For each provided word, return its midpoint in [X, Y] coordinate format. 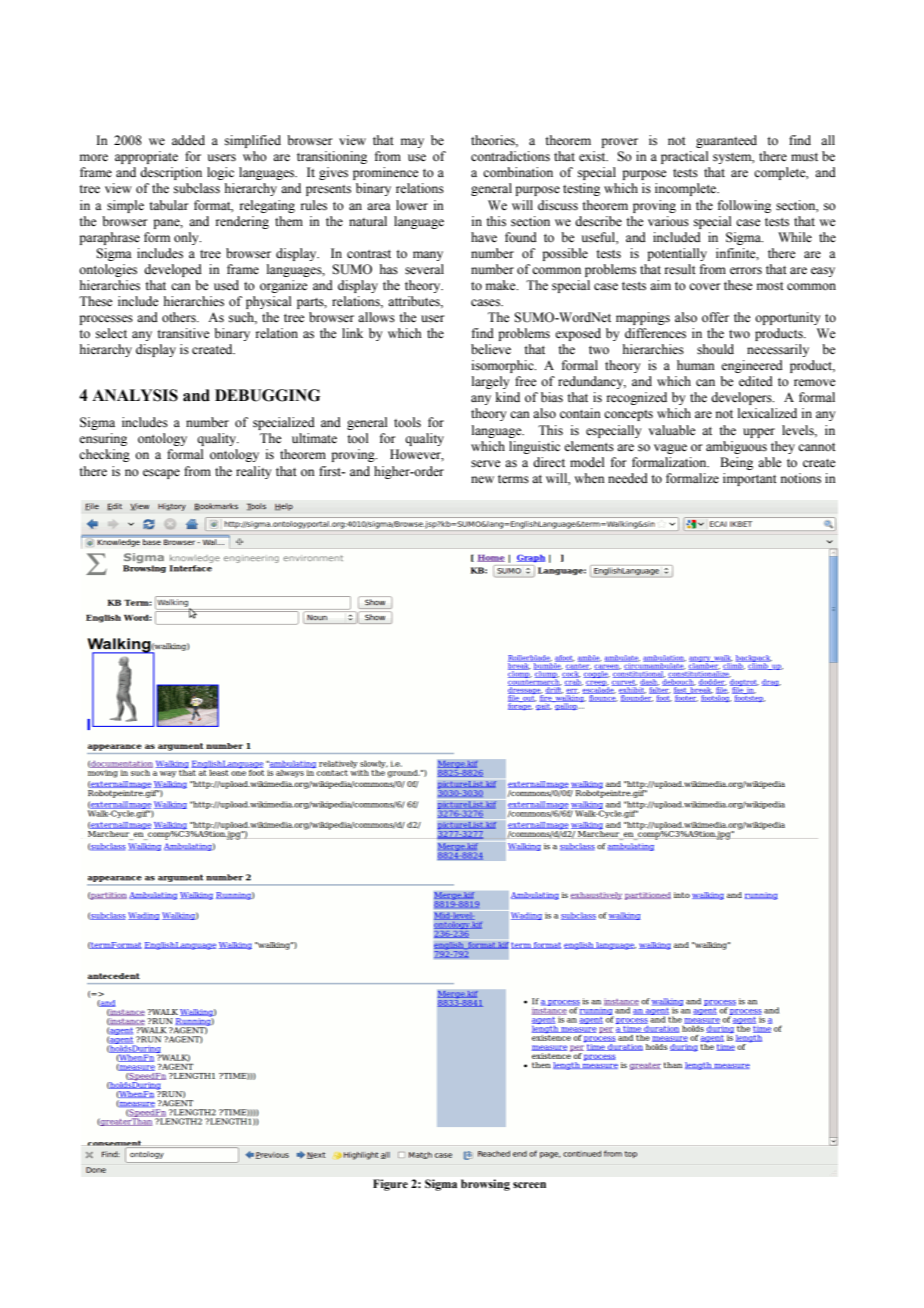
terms [513, 479]
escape [161, 474]
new [482, 479]
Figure [390, 1185]
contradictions [510, 156]
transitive [183, 333]
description [171, 173]
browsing [485, 1185]
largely [490, 382]
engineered [752, 366]
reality [253, 472]
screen [529, 1185]
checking [104, 455]
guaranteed [726, 141]
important [750, 479]
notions [801, 478]
